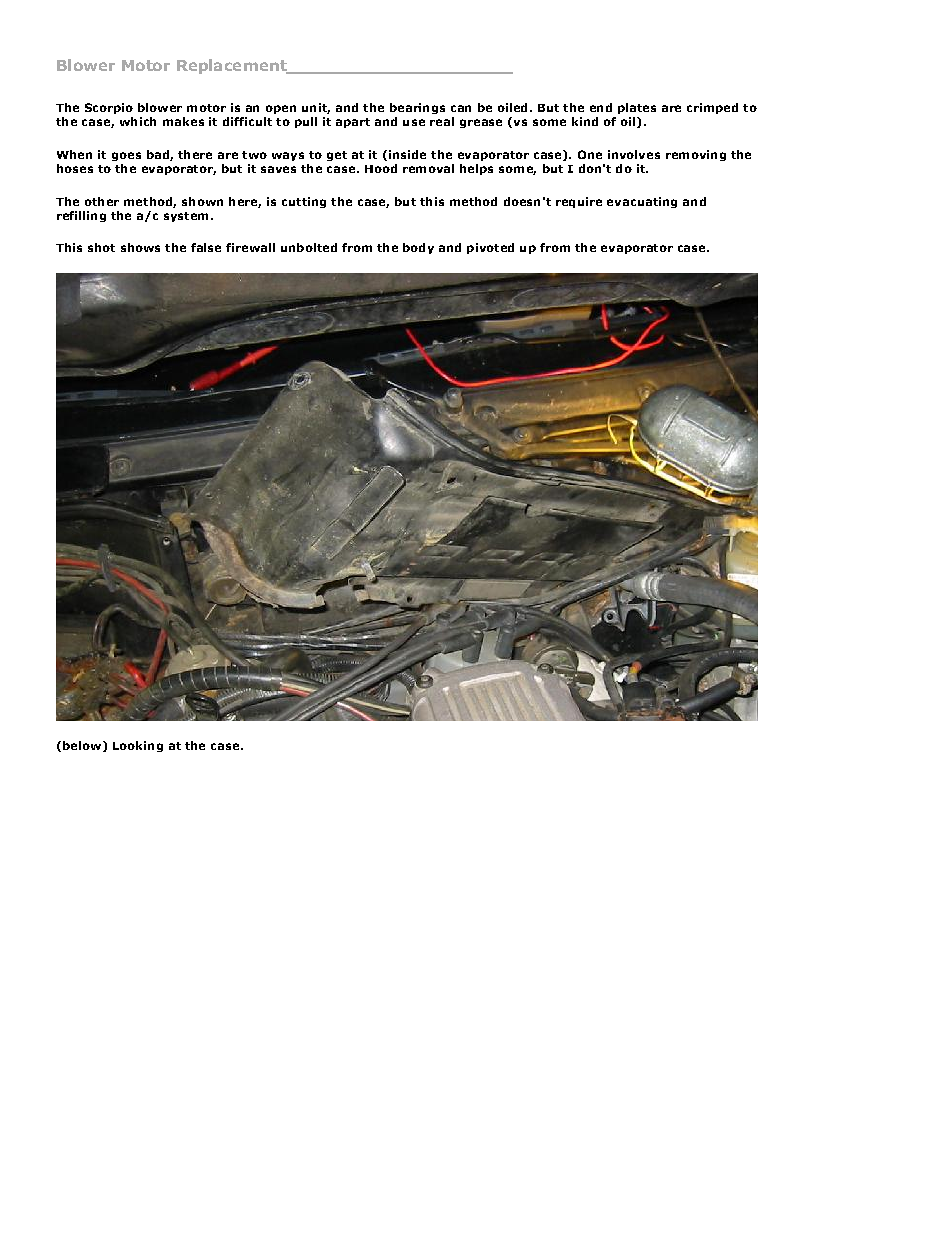 The width and height of the document is (952, 1233). Describe the element at coordinates (418, 248) in the document. I see `body` at that location.
